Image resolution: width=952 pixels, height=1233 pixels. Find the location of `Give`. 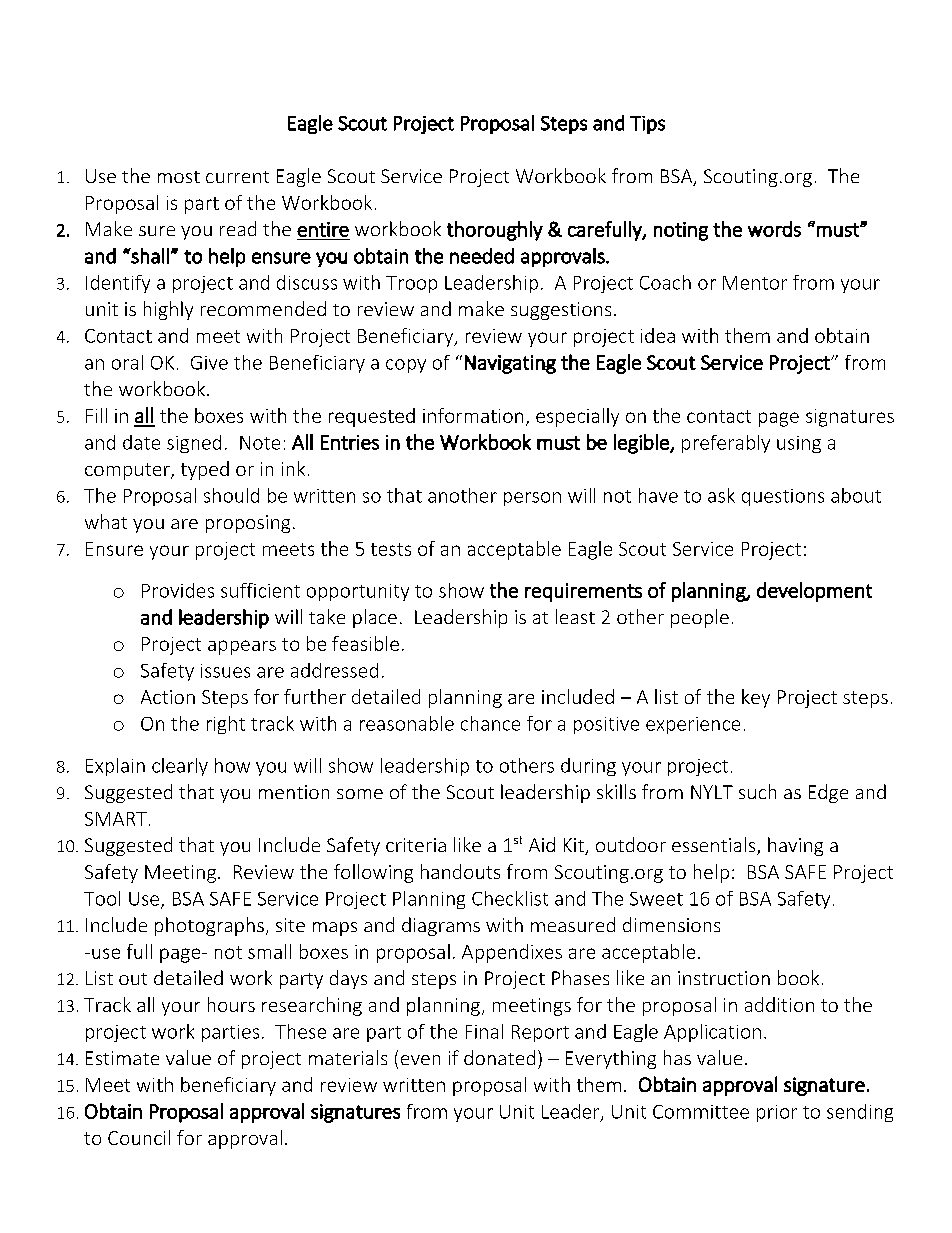

Give is located at coordinates (209, 363).
